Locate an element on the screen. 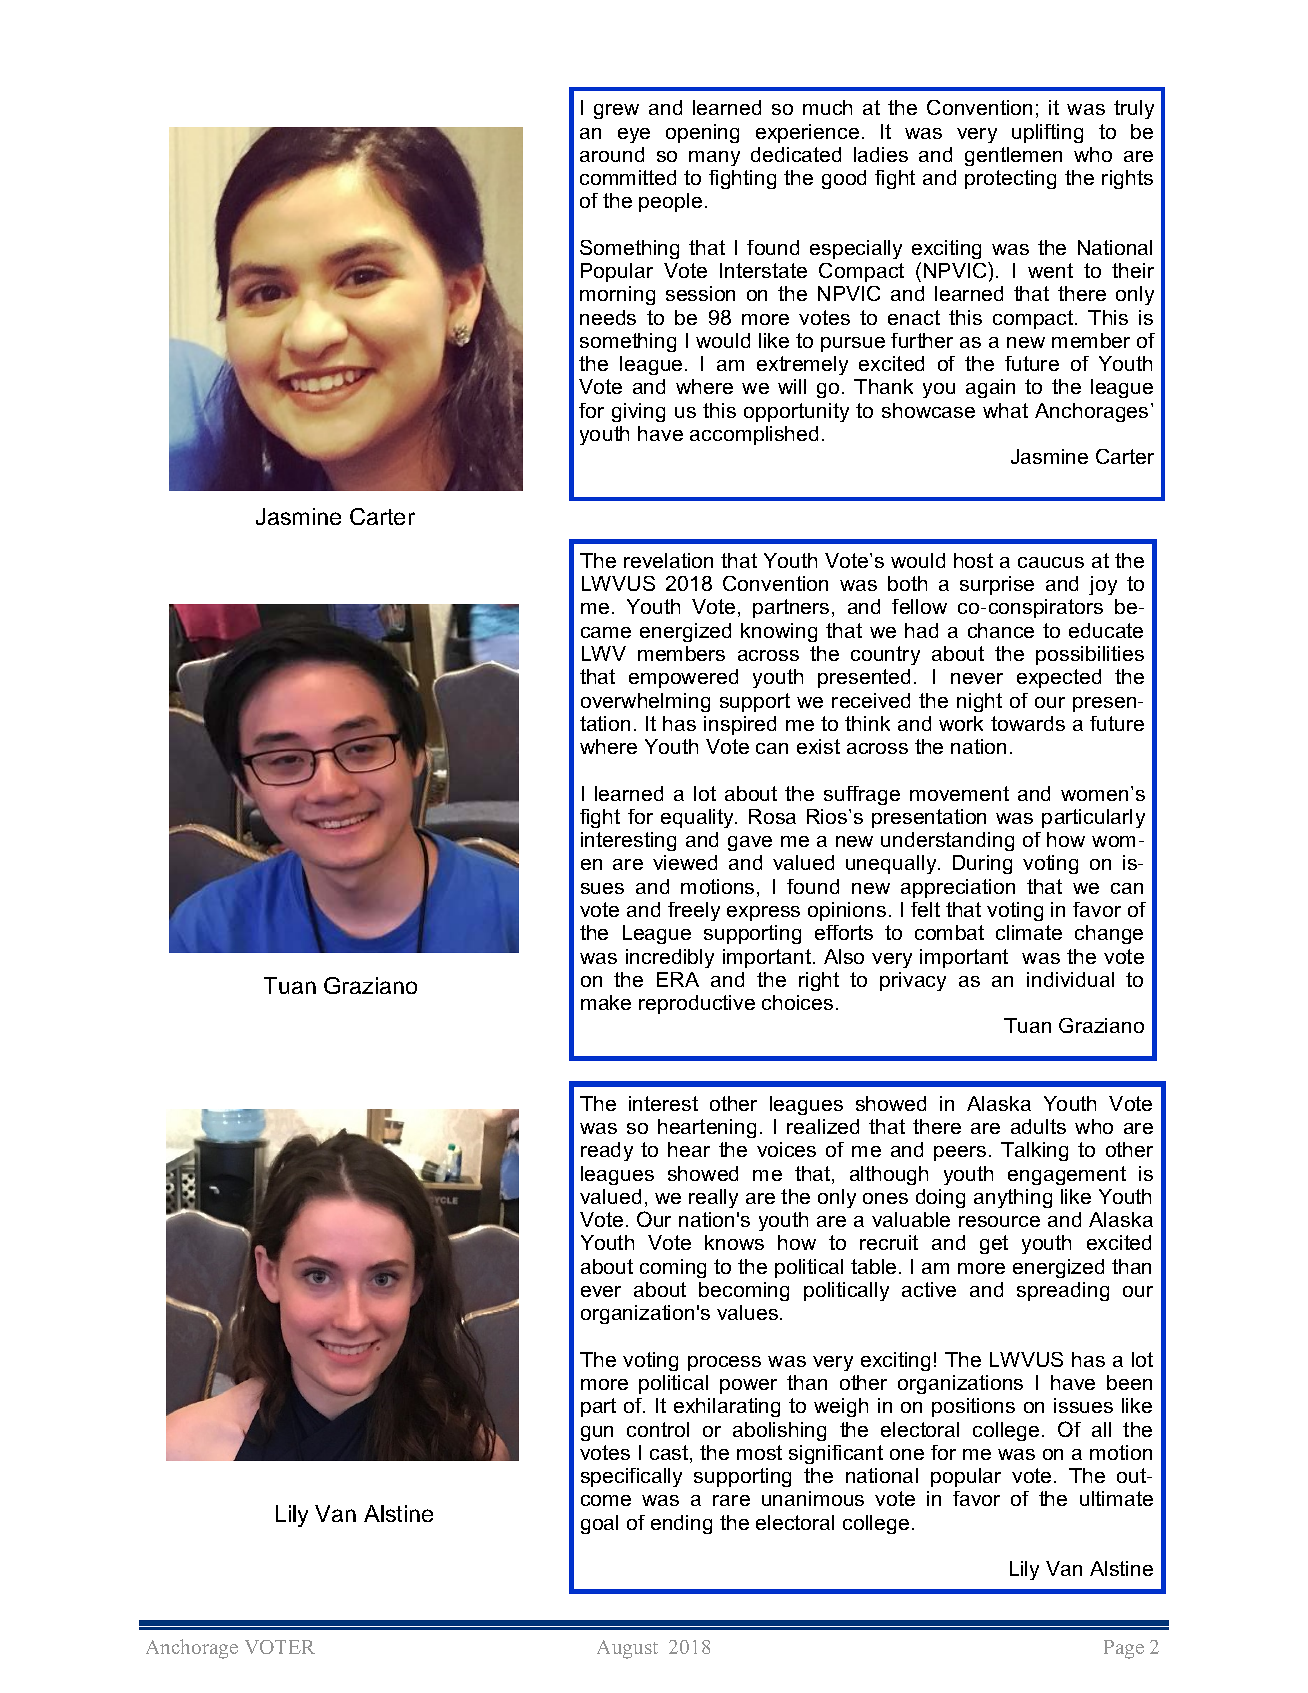 This screenshot has height=1693, width=1308. giving is located at coordinates (638, 412).
